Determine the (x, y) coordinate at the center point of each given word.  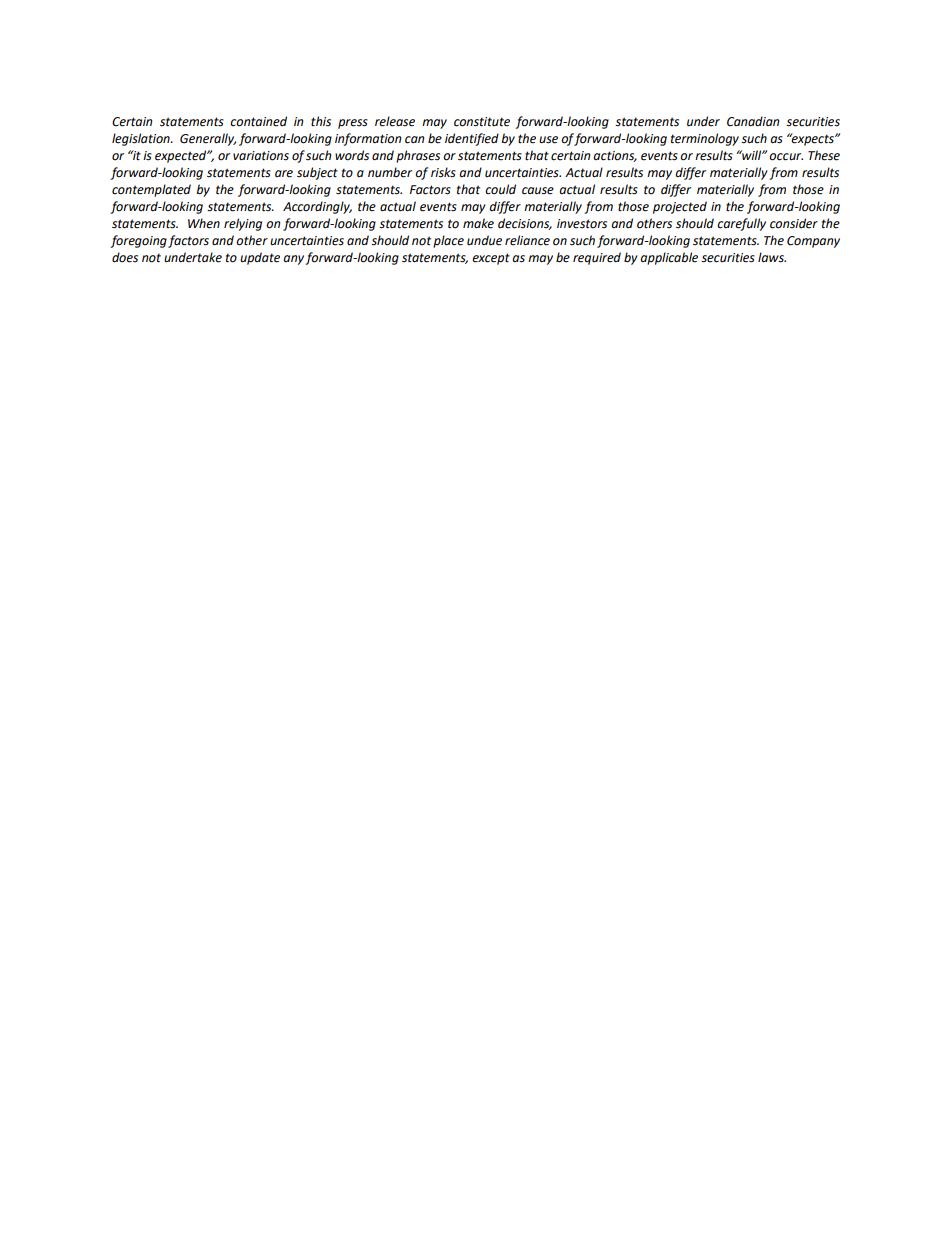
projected (680, 207)
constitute (482, 122)
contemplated (151, 190)
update (260, 258)
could (500, 189)
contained (258, 121)
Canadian (753, 121)
